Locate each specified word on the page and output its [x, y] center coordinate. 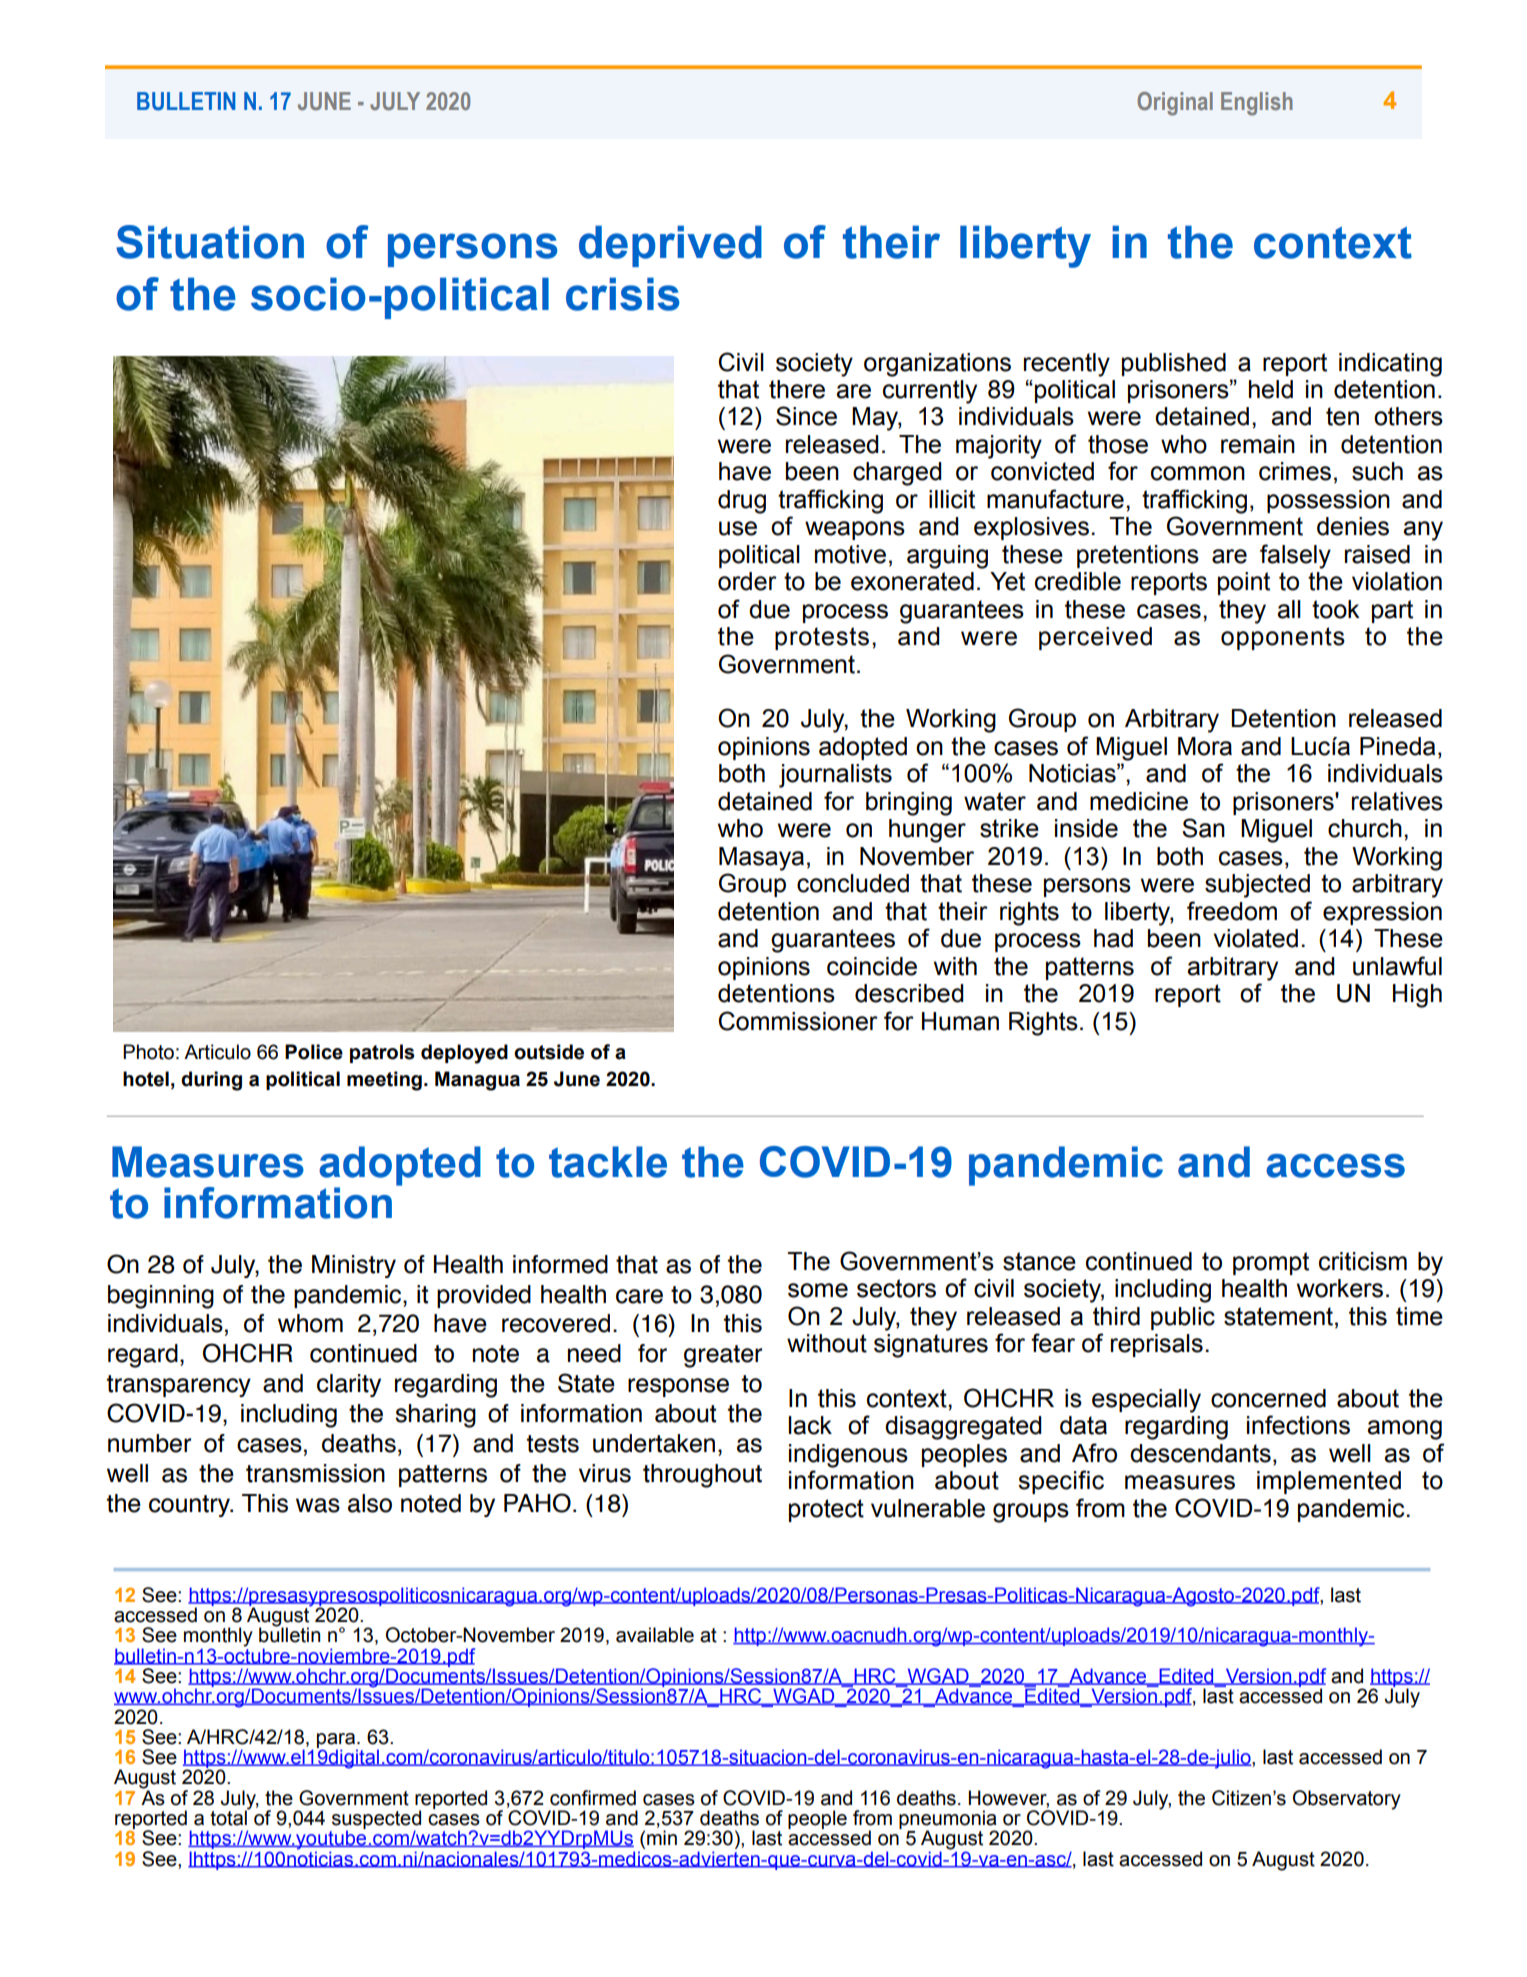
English [1257, 104]
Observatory [1347, 1800]
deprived [670, 246]
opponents [1283, 638]
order [747, 581]
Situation [210, 242]
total [229, 1817]
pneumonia [947, 1820]
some [818, 1290]
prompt [1271, 1263]
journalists [835, 776]
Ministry [354, 1266]
